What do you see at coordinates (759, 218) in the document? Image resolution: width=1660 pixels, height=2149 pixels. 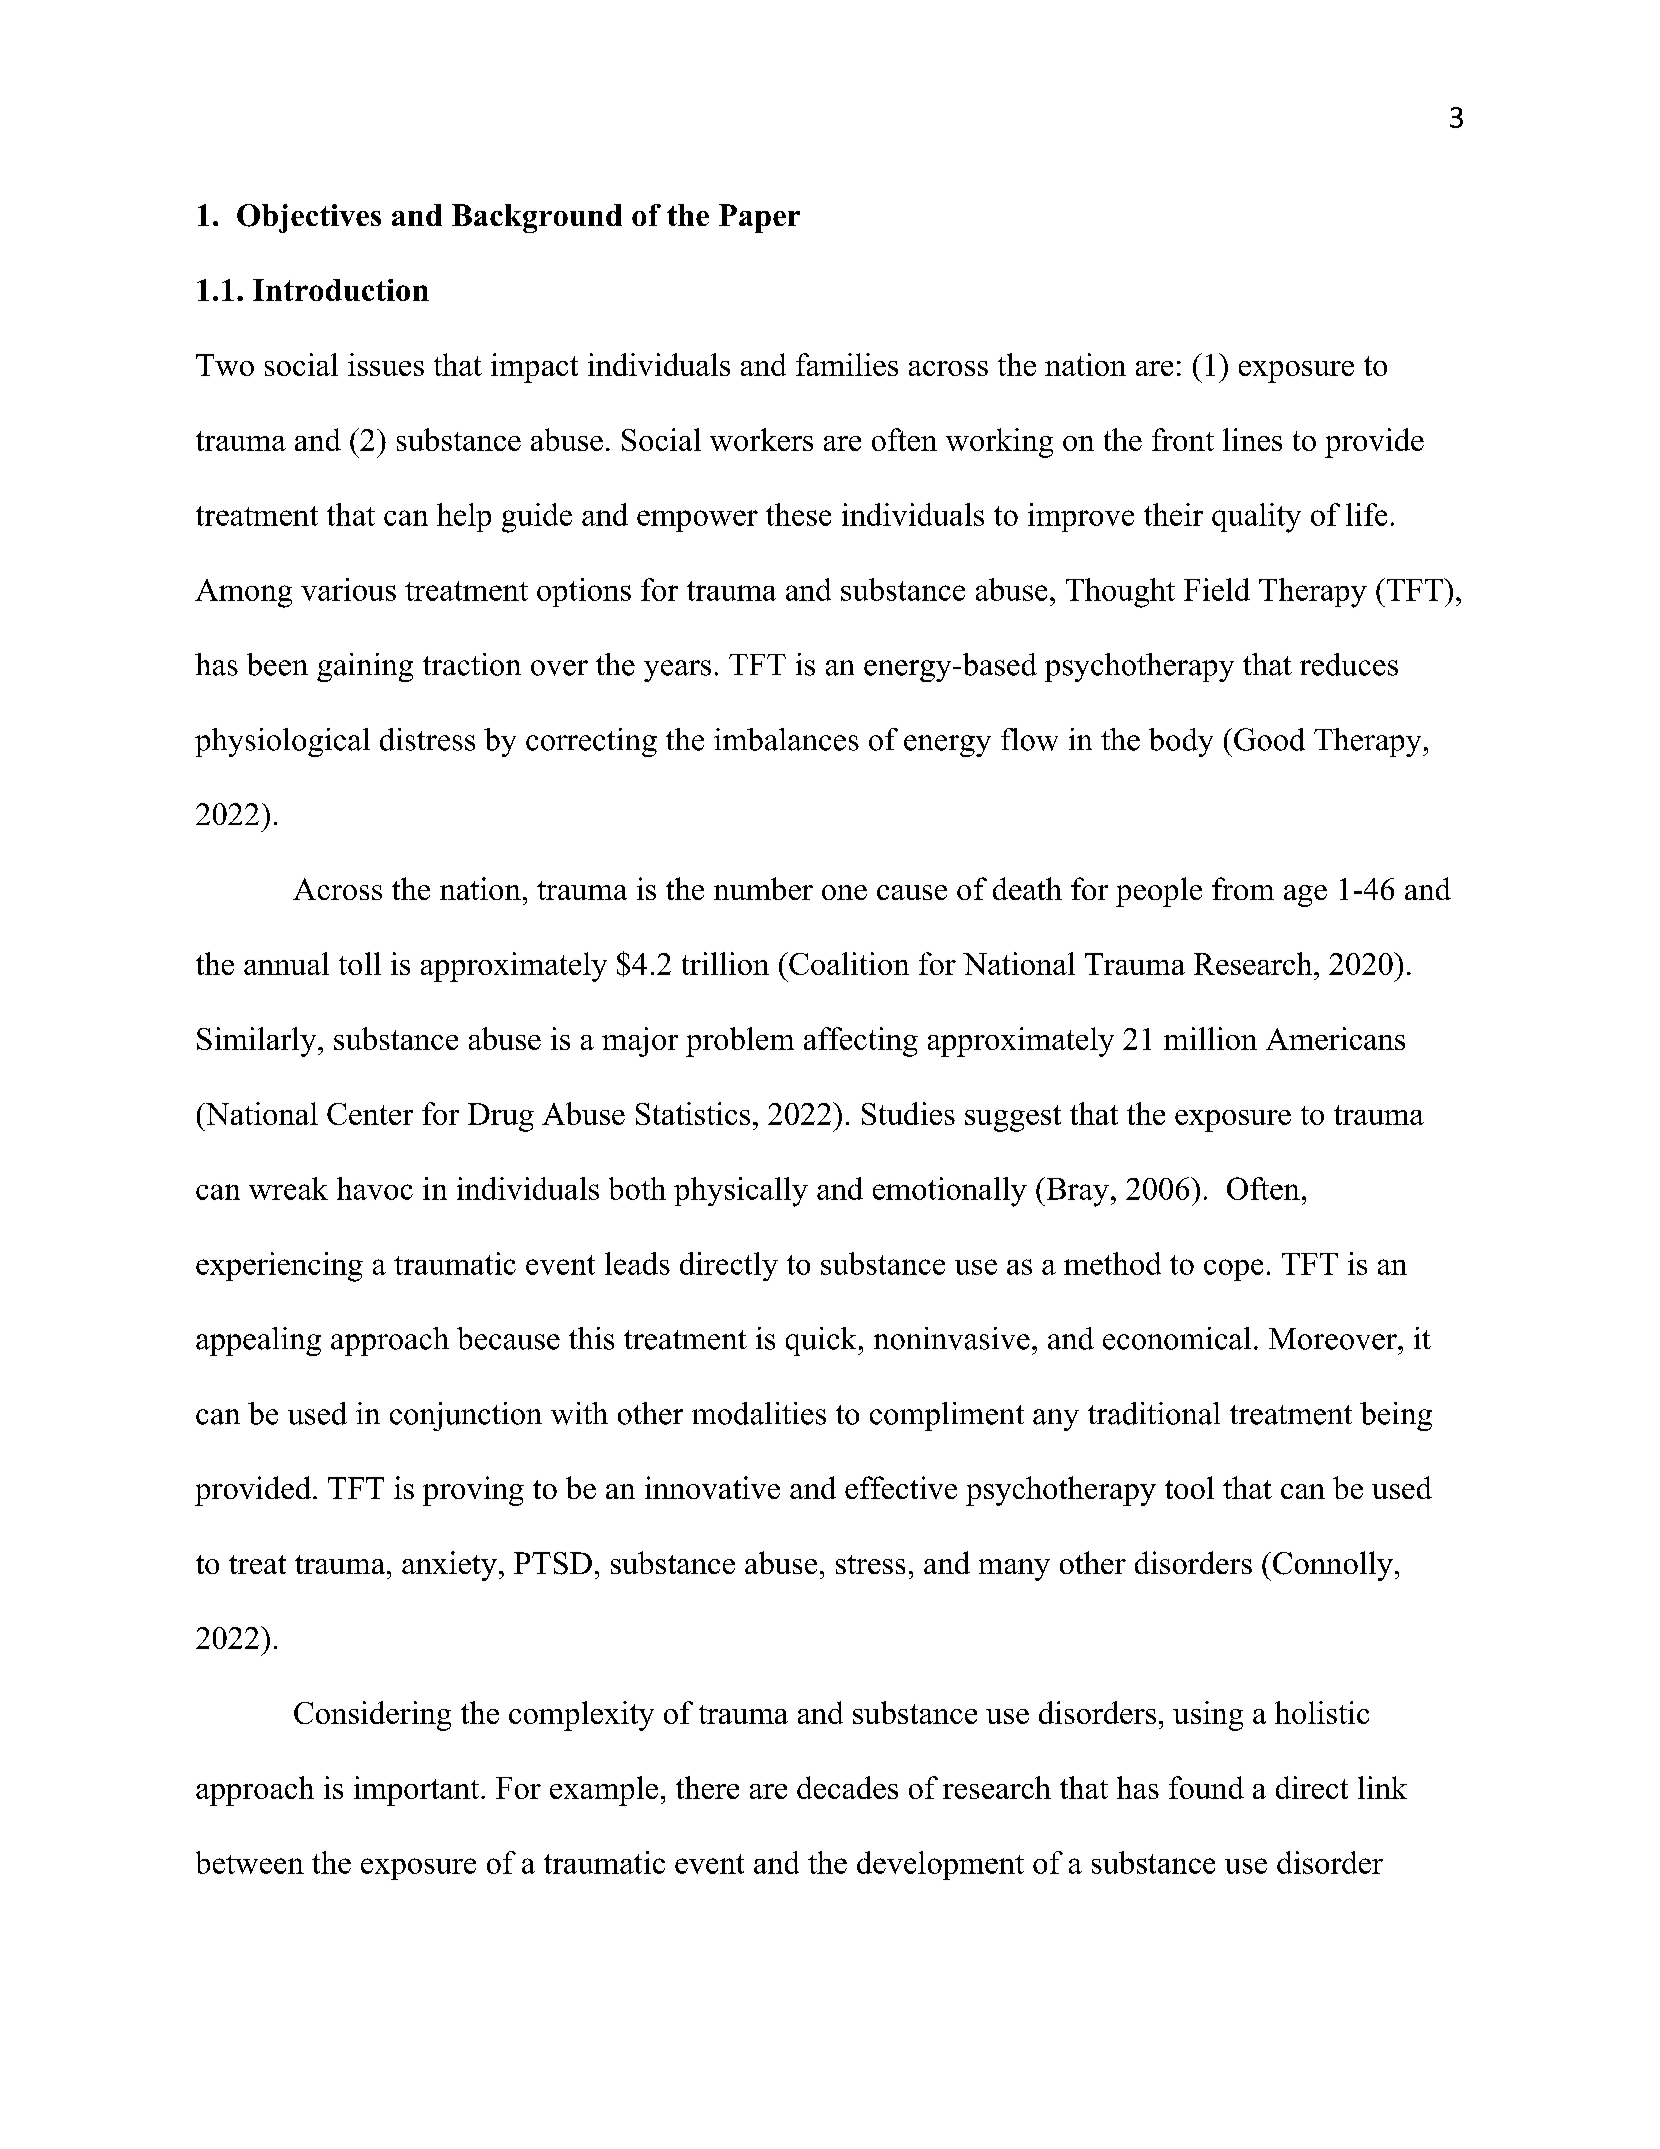 I see `Paper` at bounding box center [759, 218].
